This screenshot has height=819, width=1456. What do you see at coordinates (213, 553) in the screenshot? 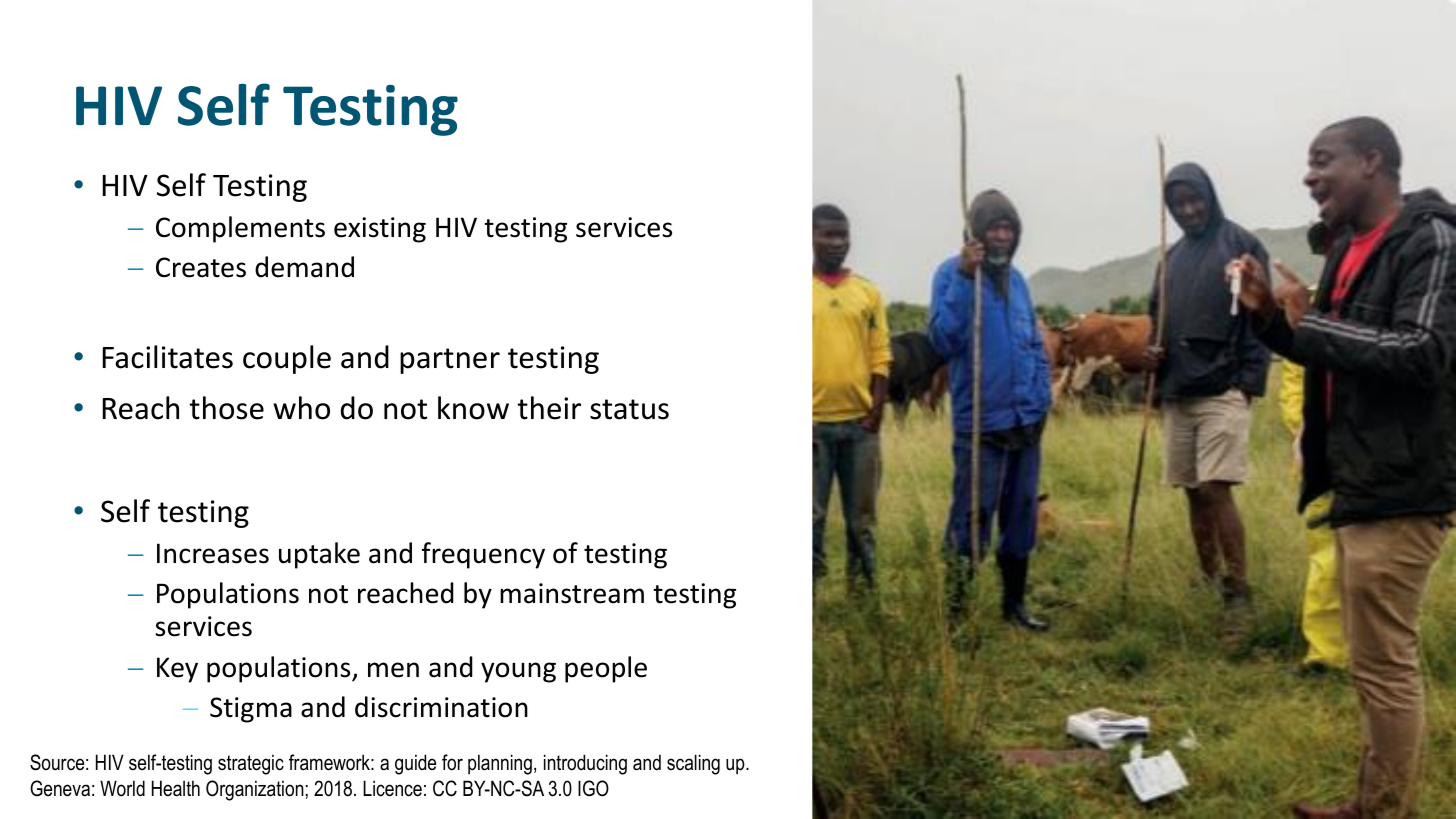
I see `Increases` at bounding box center [213, 553].
